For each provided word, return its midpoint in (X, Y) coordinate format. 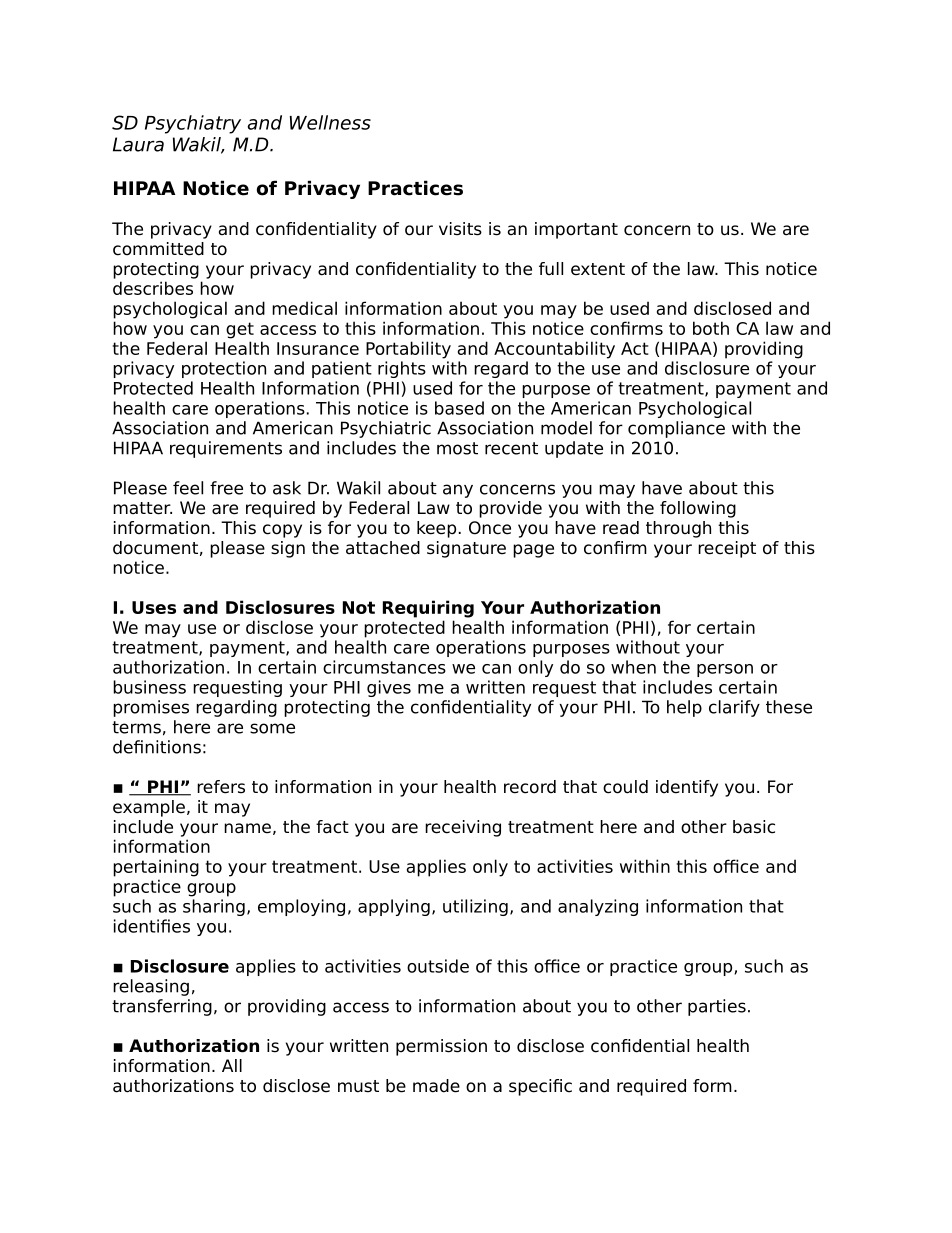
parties (717, 1007)
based (459, 408)
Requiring (428, 609)
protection (224, 369)
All (232, 1065)
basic (754, 827)
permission (441, 1047)
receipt (727, 549)
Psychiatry (193, 124)
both (711, 328)
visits (460, 229)
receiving (463, 828)
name (247, 828)
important (576, 230)
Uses (154, 607)
